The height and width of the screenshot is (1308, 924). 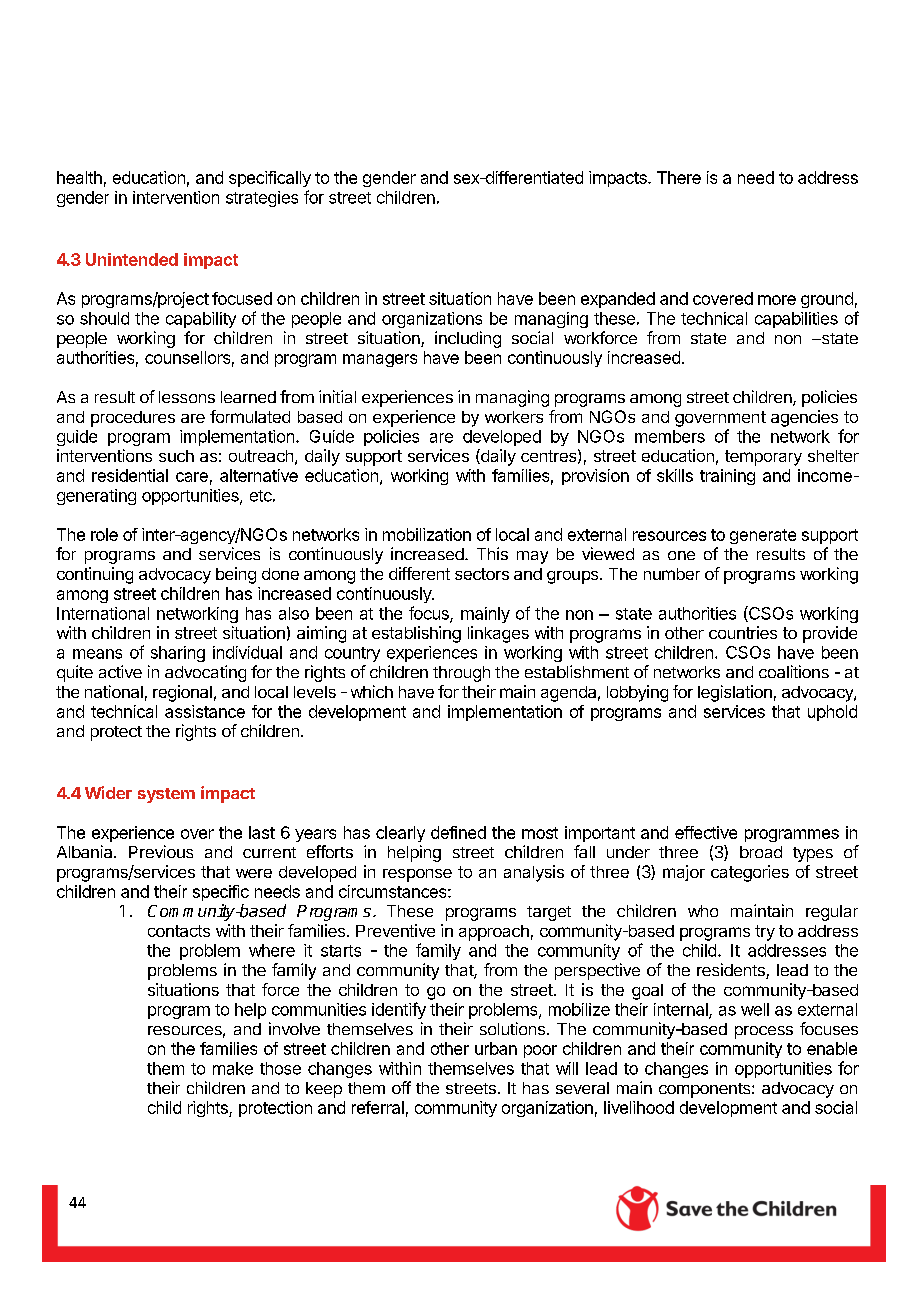 I want to click on This, so click(x=492, y=553).
